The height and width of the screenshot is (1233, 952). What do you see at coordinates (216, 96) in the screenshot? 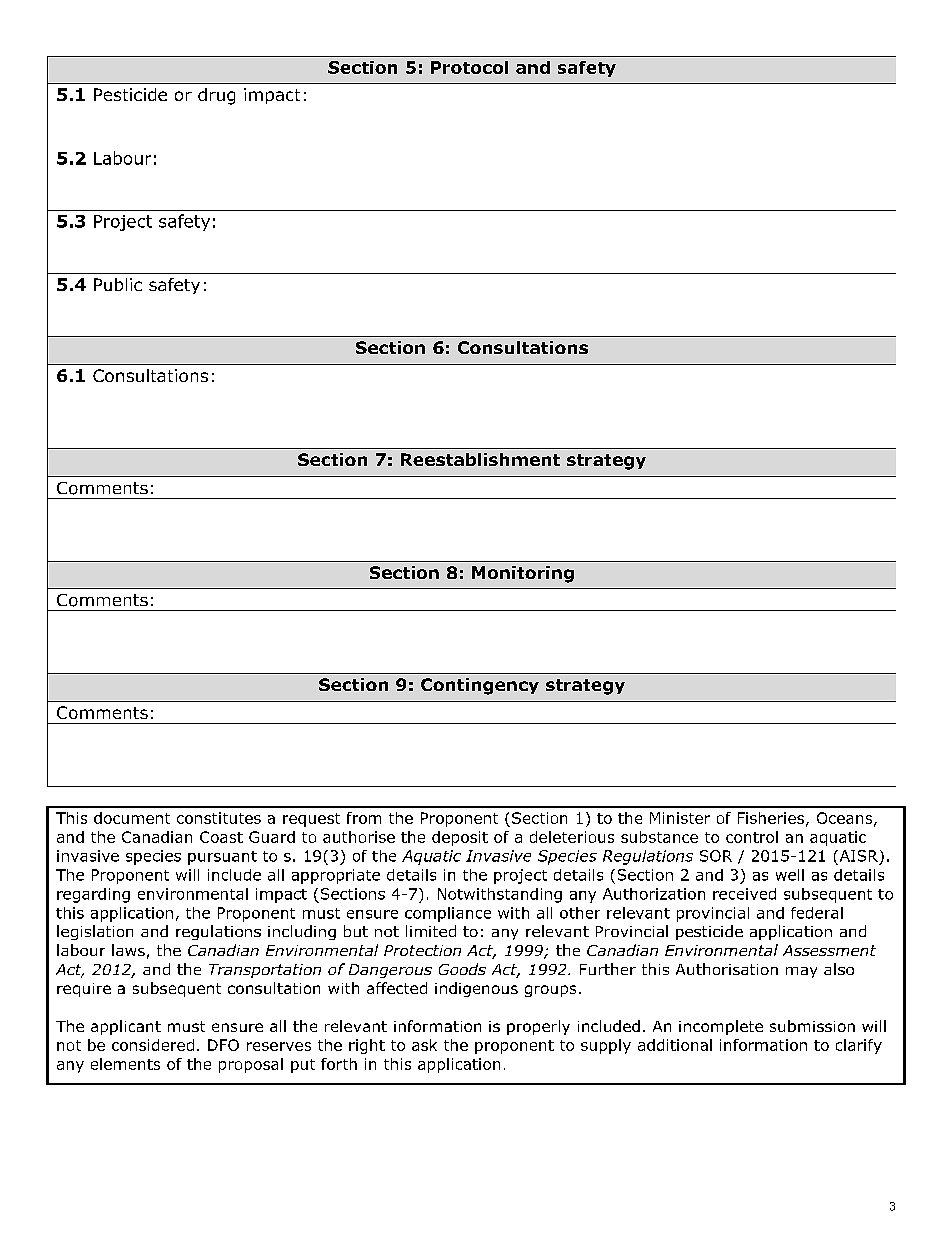
I see `drug` at bounding box center [216, 96].
